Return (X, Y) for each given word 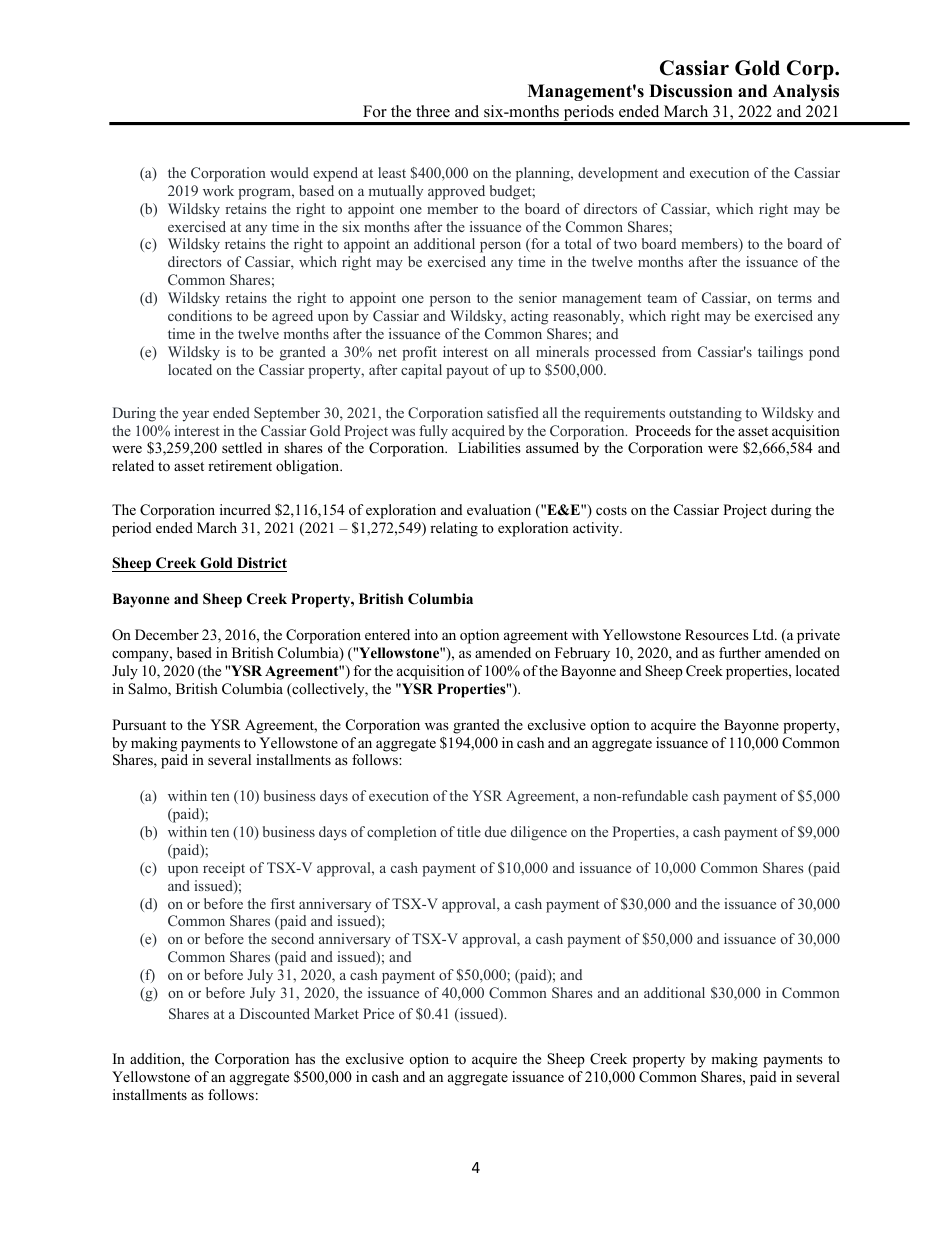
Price (378, 1013)
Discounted (275, 1013)
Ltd (765, 634)
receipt (224, 869)
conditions (200, 315)
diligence (539, 833)
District (262, 562)
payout (467, 372)
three (433, 111)
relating (454, 529)
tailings (780, 353)
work (218, 190)
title (469, 831)
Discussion (691, 91)
